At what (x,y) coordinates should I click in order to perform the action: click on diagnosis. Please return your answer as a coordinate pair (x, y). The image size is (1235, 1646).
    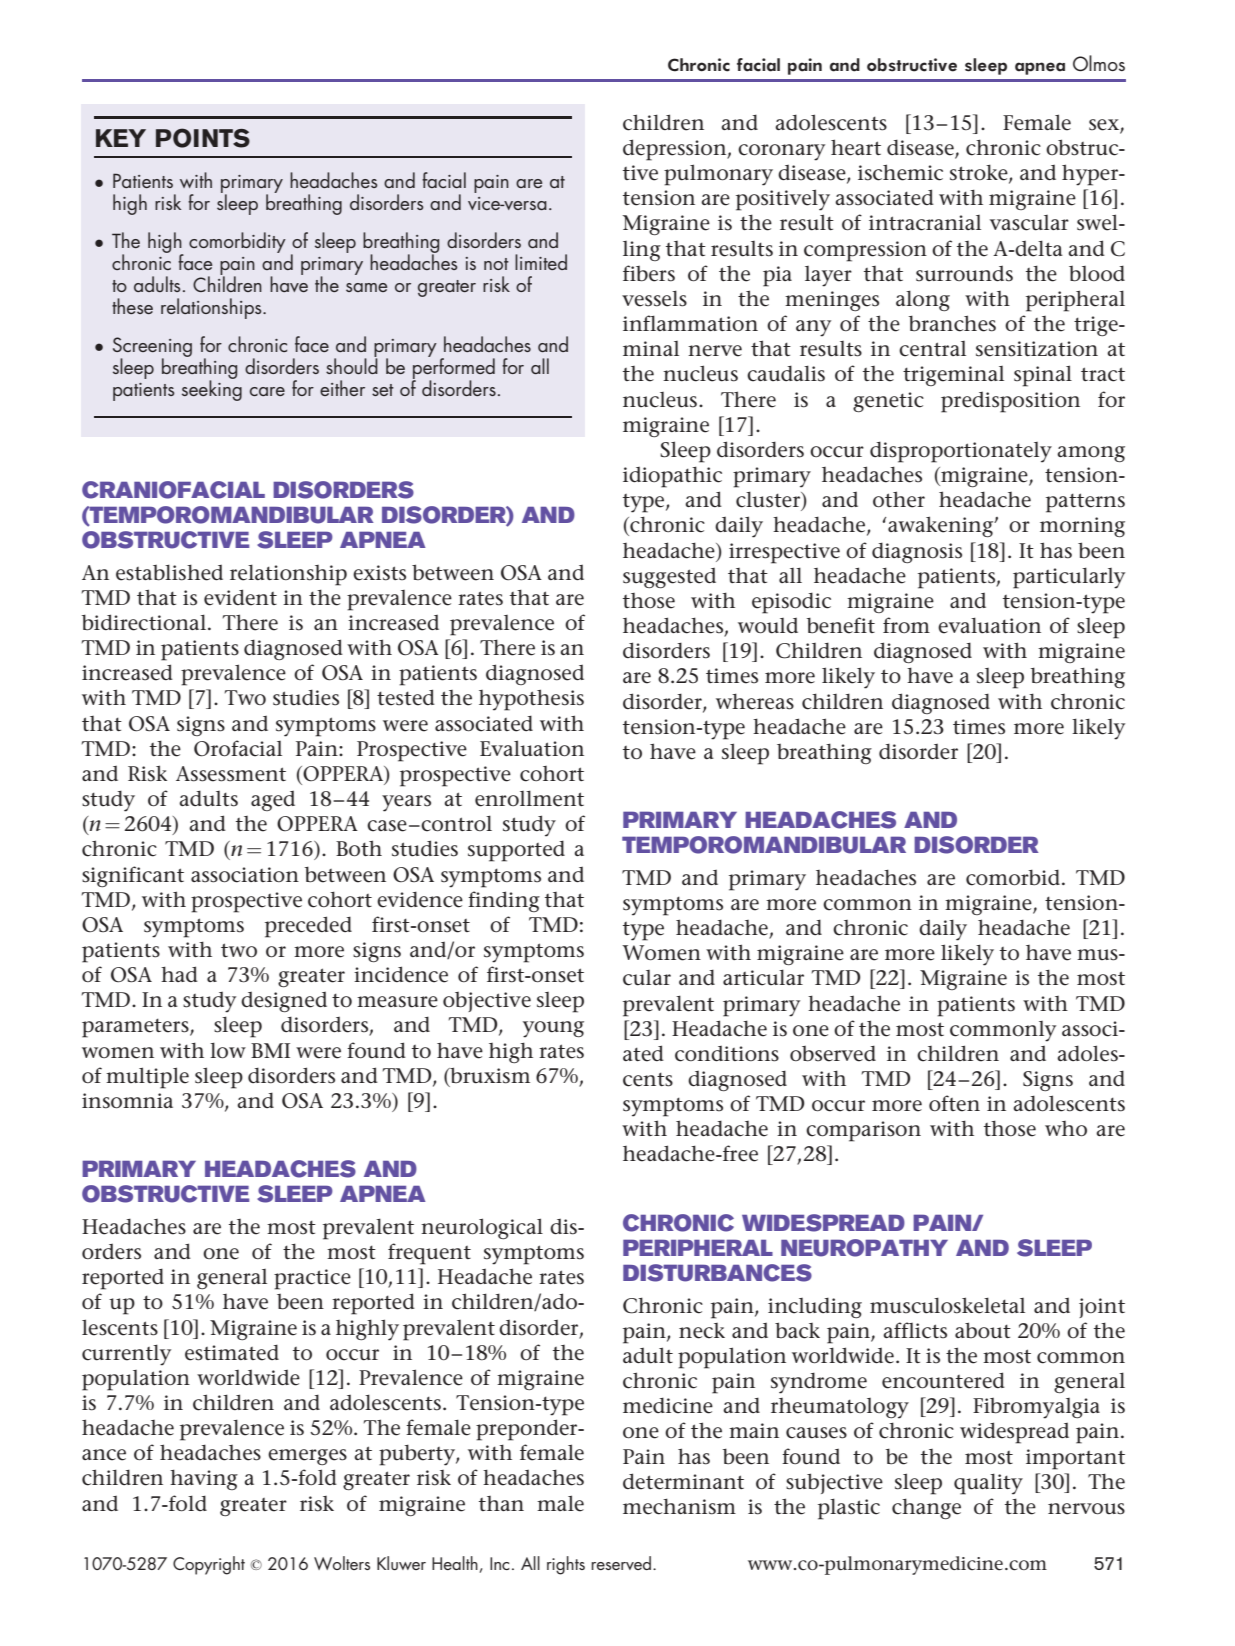
    Looking at the image, I should click on (917, 552).
